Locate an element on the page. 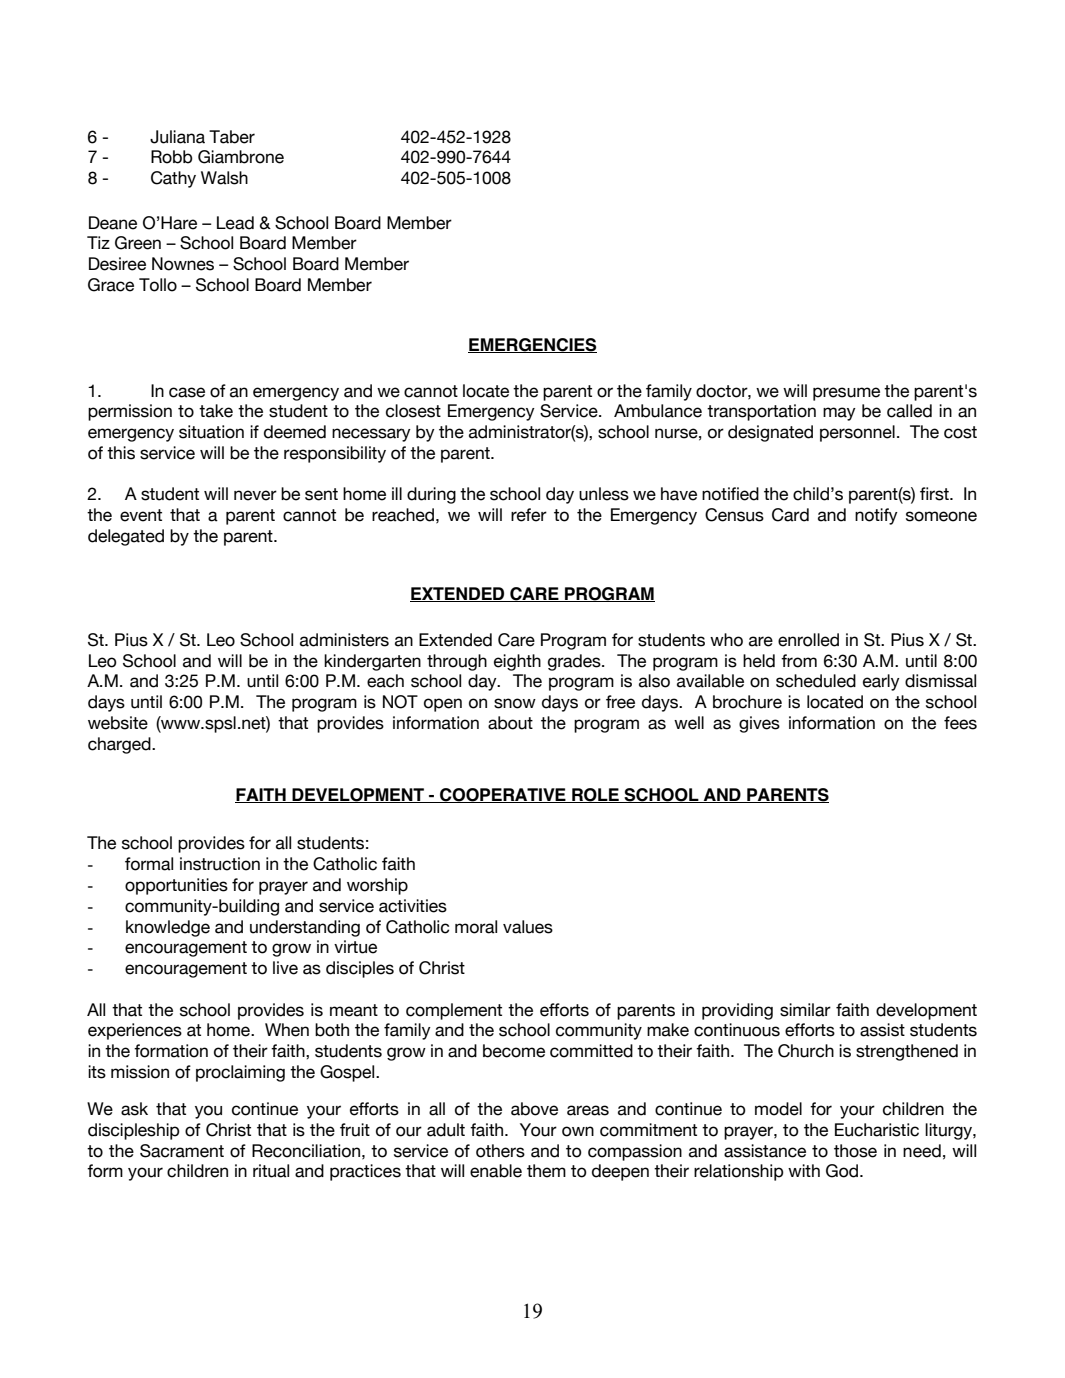  instruction is located at coordinates (220, 864).
